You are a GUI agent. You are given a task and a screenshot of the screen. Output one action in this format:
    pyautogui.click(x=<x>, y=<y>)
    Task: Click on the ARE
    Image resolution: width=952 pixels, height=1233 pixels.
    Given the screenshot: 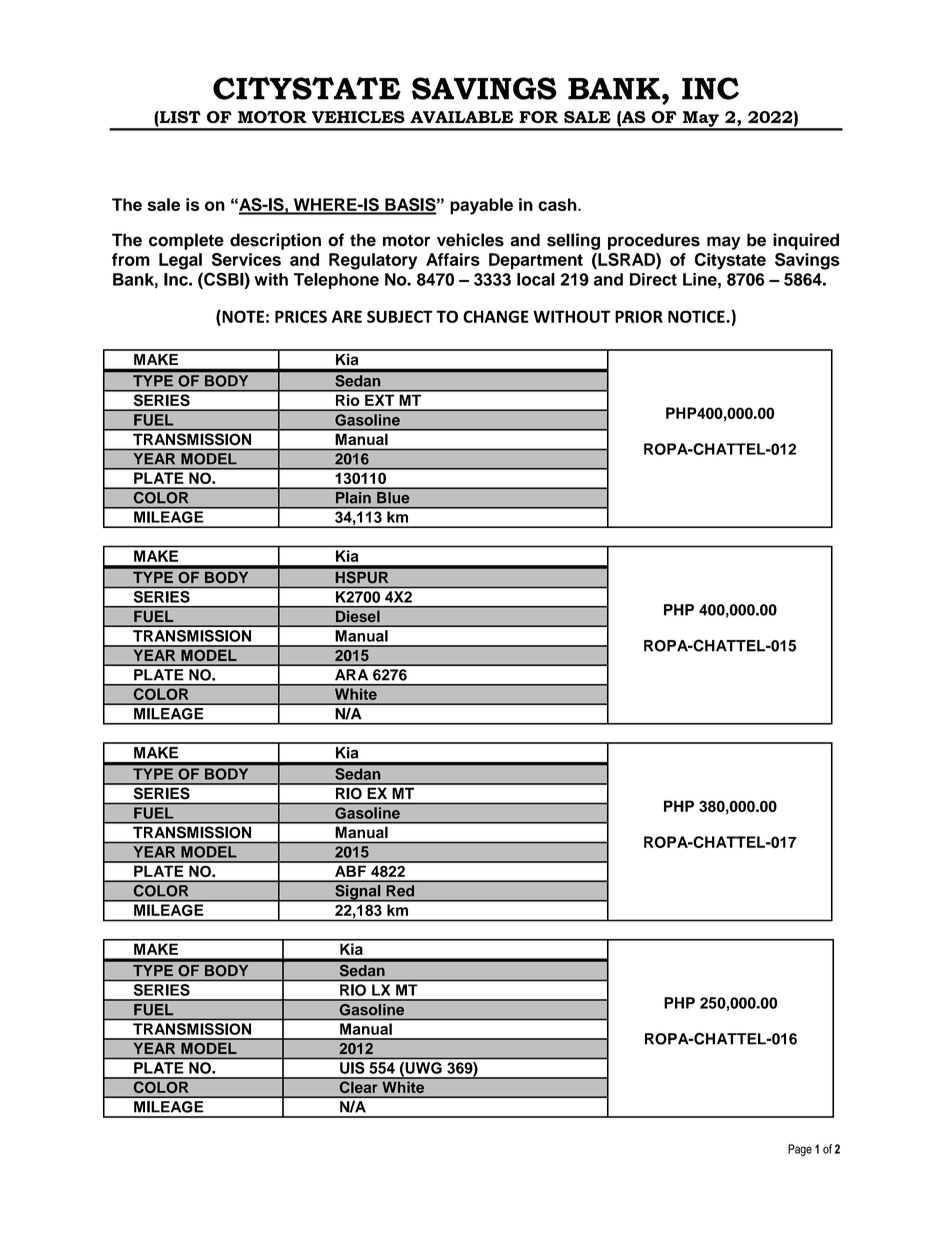 What is the action you would take?
    pyautogui.click(x=347, y=316)
